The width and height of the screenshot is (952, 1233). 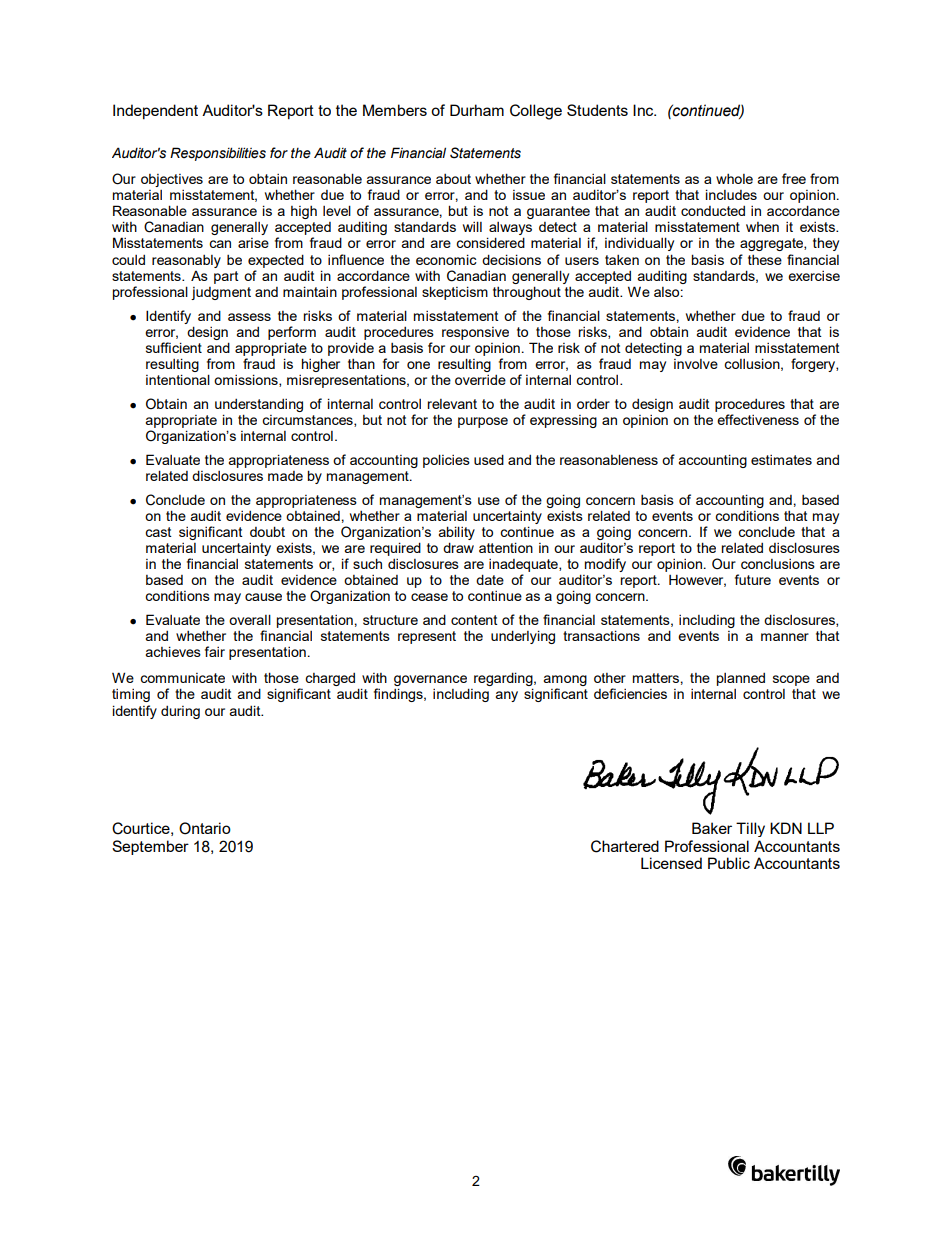 What do you see at coordinates (474, 620) in the screenshot?
I see `content` at bounding box center [474, 620].
